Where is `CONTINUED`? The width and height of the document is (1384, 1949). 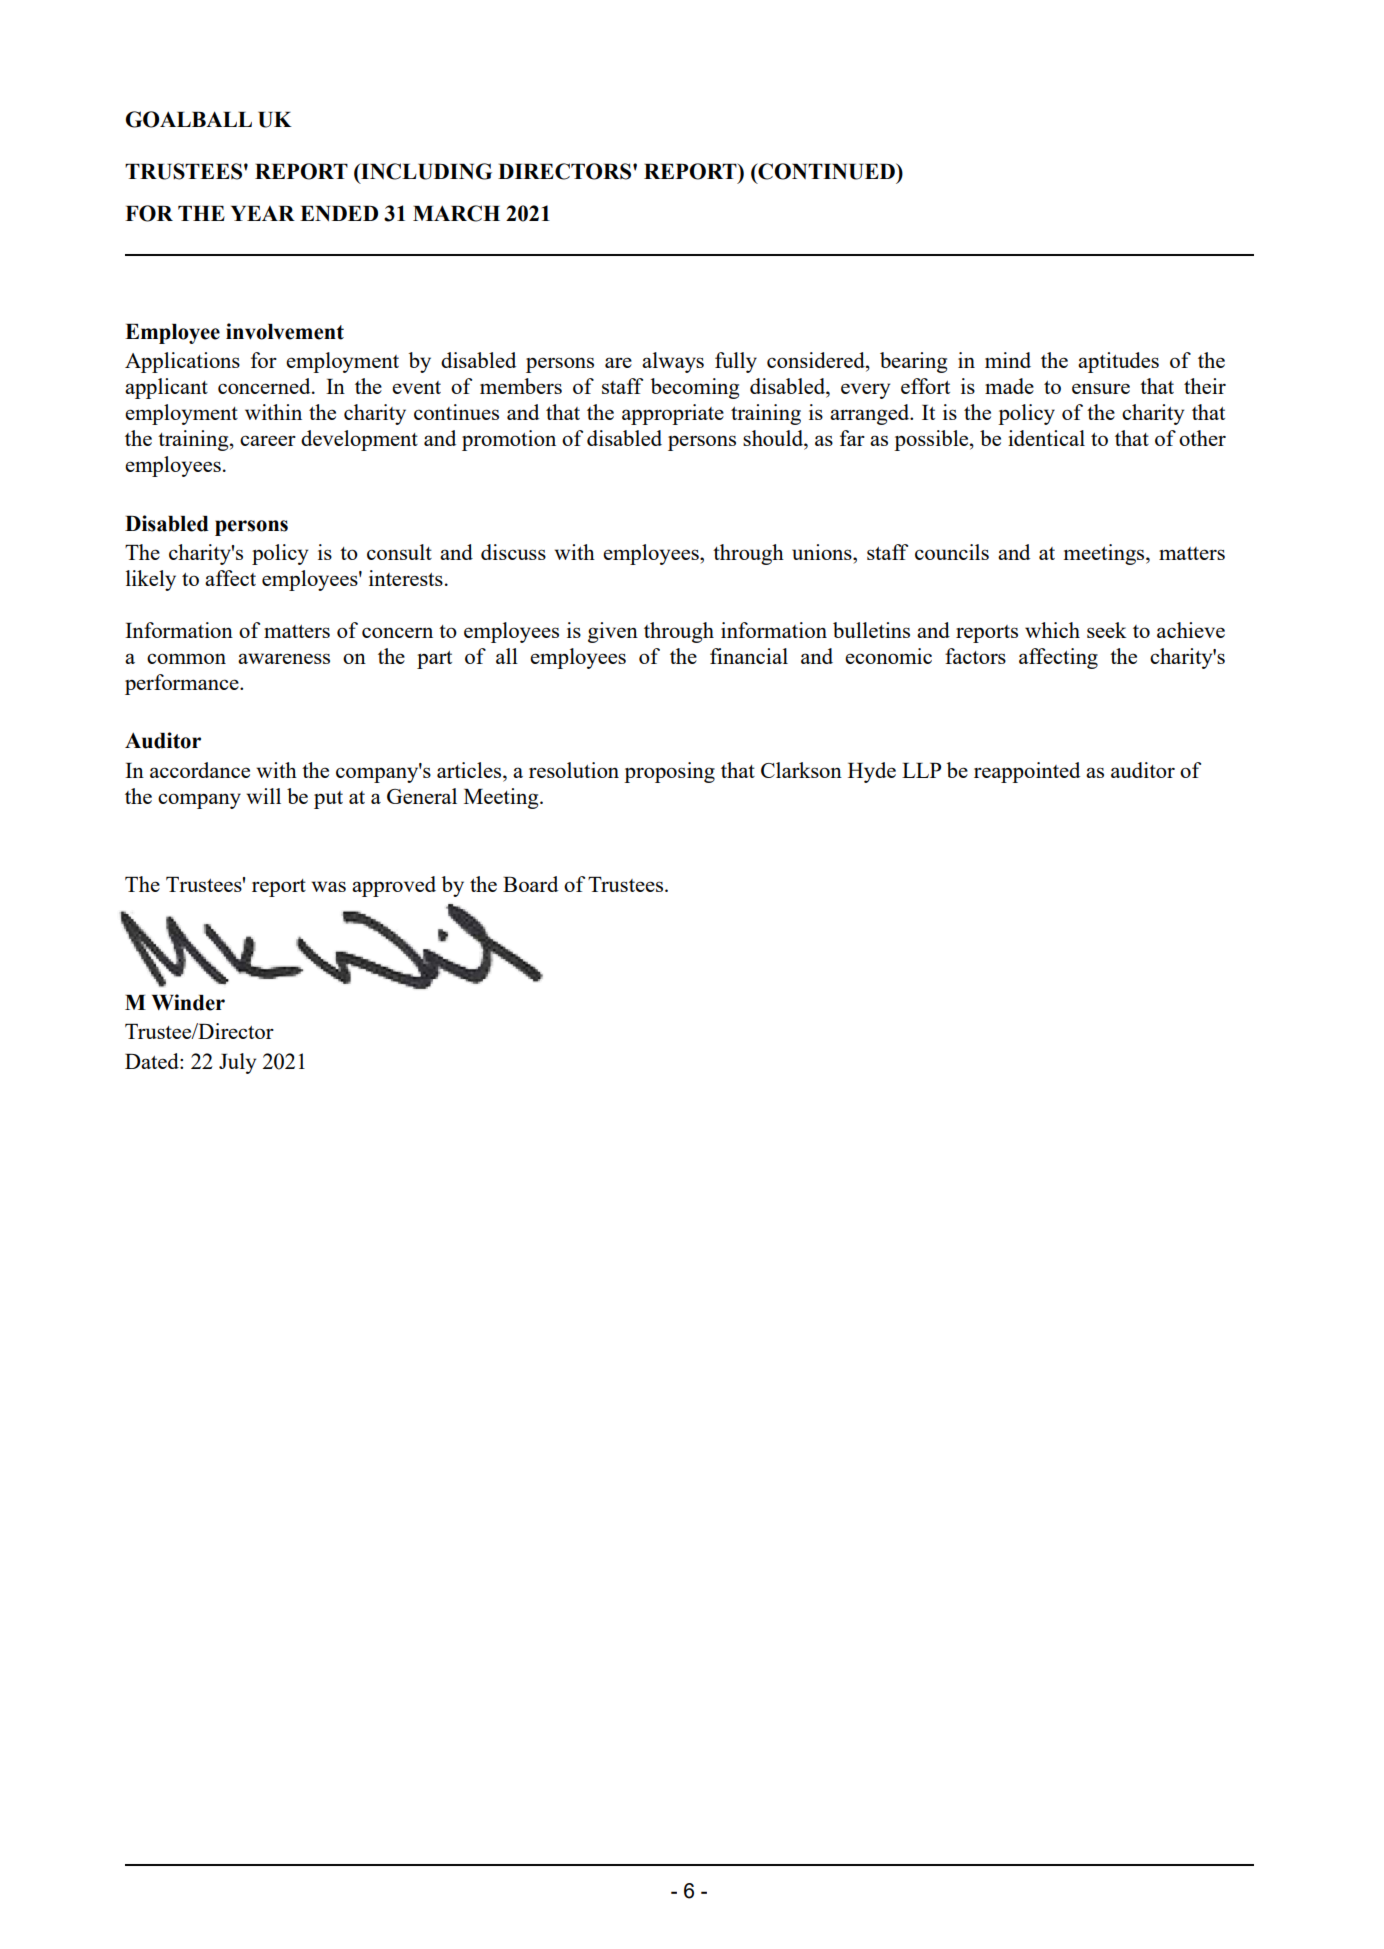
CONTINUED is located at coordinates (826, 171).
